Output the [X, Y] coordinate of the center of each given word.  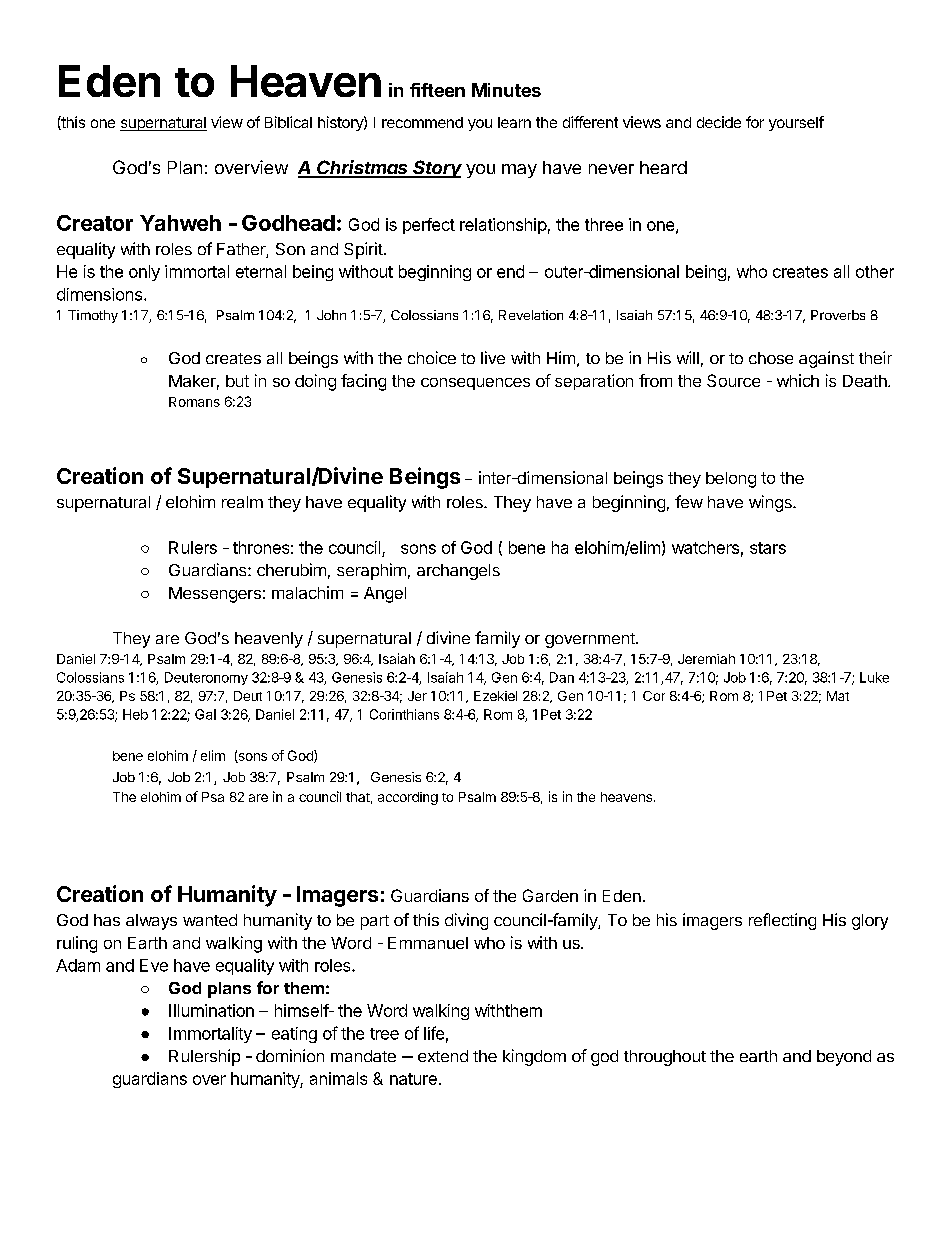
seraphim [371, 571]
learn [514, 122]
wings [771, 503]
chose [771, 358]
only [144, 273]
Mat [838, 696]
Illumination [211, 1010]
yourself [796, 123]
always [151, 922]
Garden [550, 895]
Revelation [531, 315]
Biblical [288, 122]
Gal [205, 714]
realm [242, 502]
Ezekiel [495, 696]
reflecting [782, 921]
